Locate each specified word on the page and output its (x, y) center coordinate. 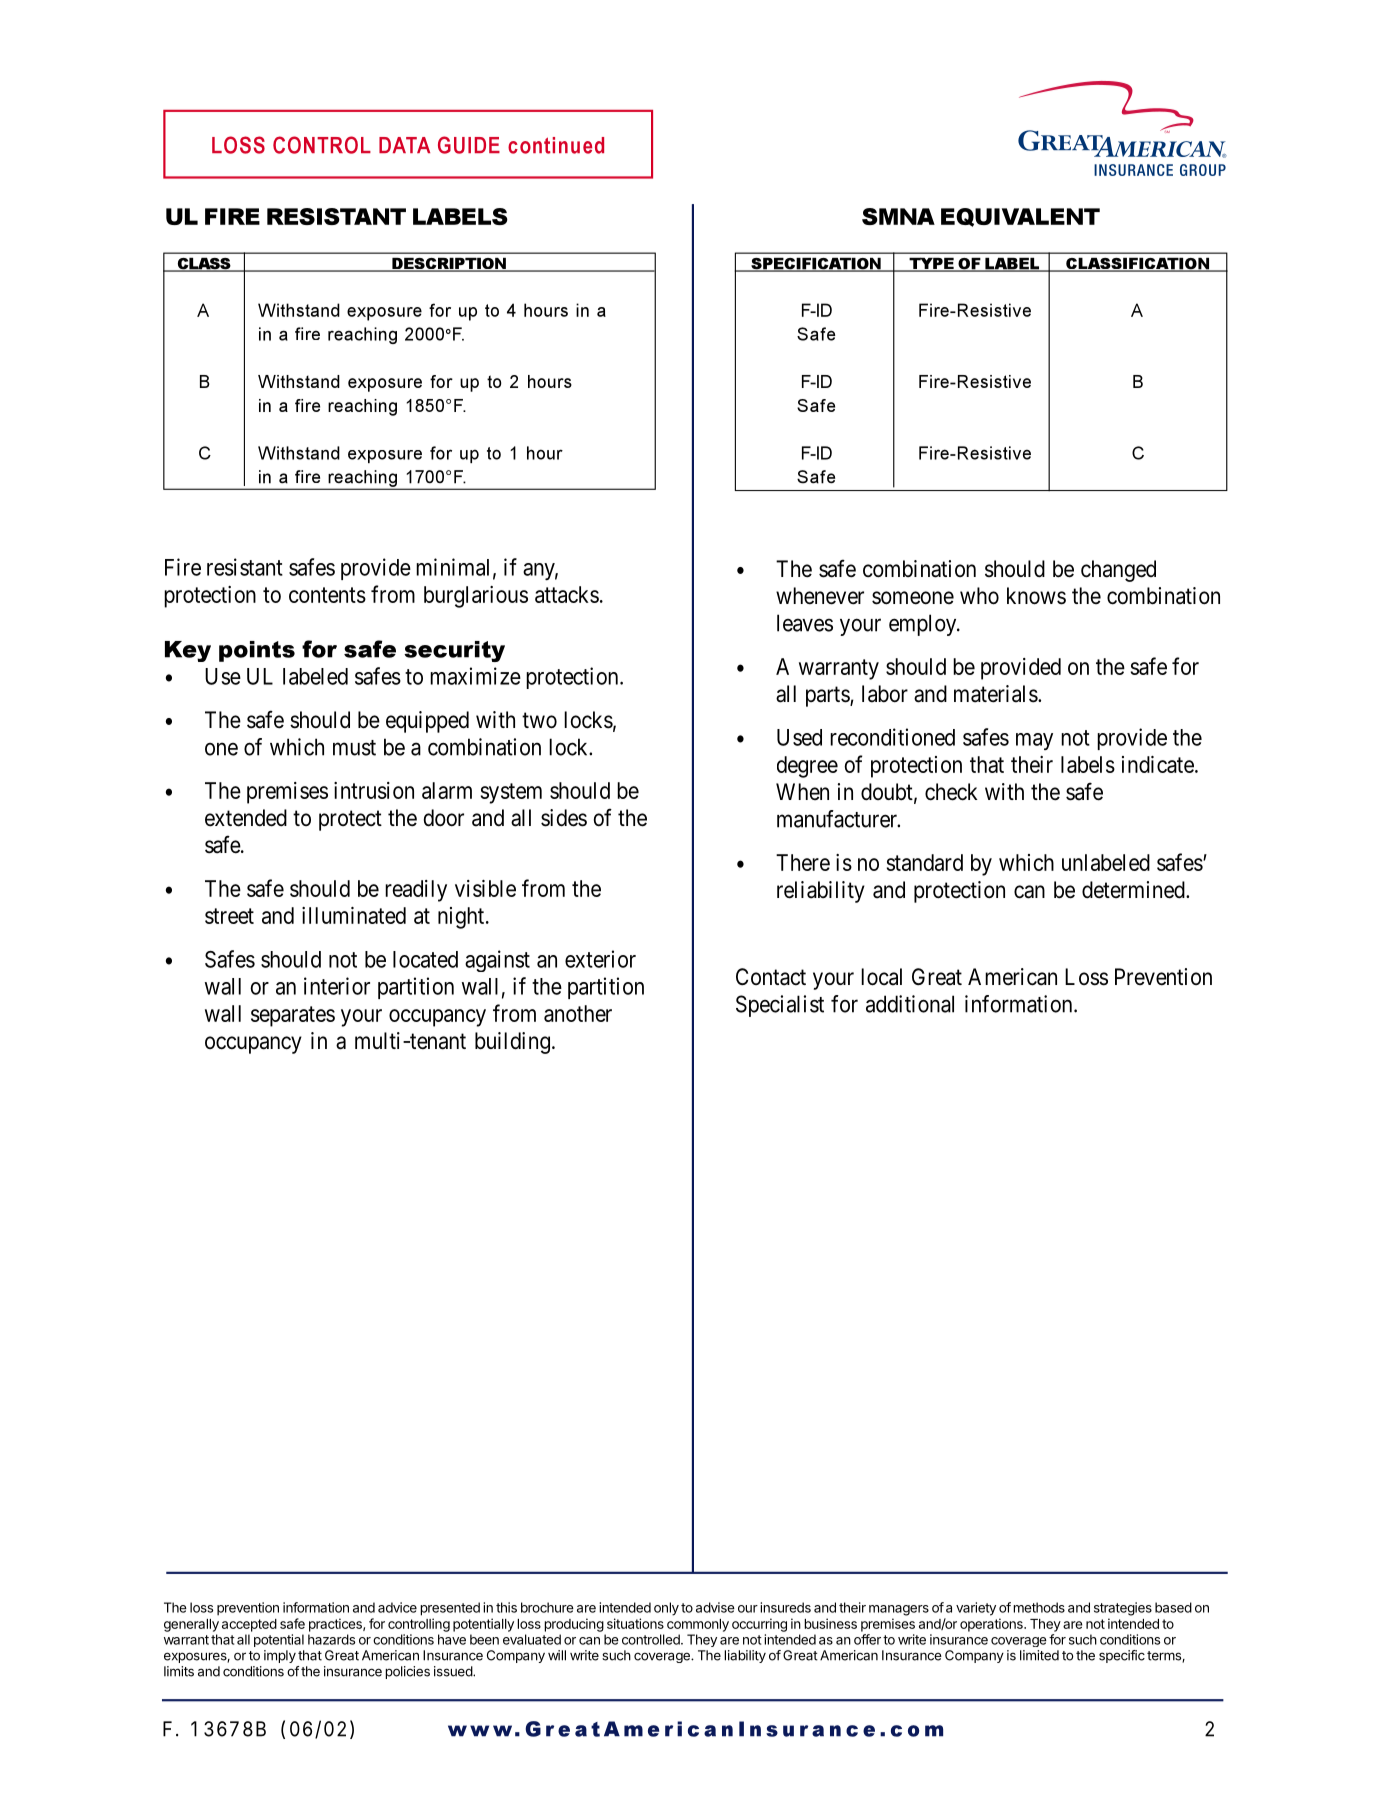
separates (293, 1016)
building (512, 1043)
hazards (331, 1639)
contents (327, 595)
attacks (567, 594)
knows (1036, 596)
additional (910, 1004)
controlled (652, 1639)
